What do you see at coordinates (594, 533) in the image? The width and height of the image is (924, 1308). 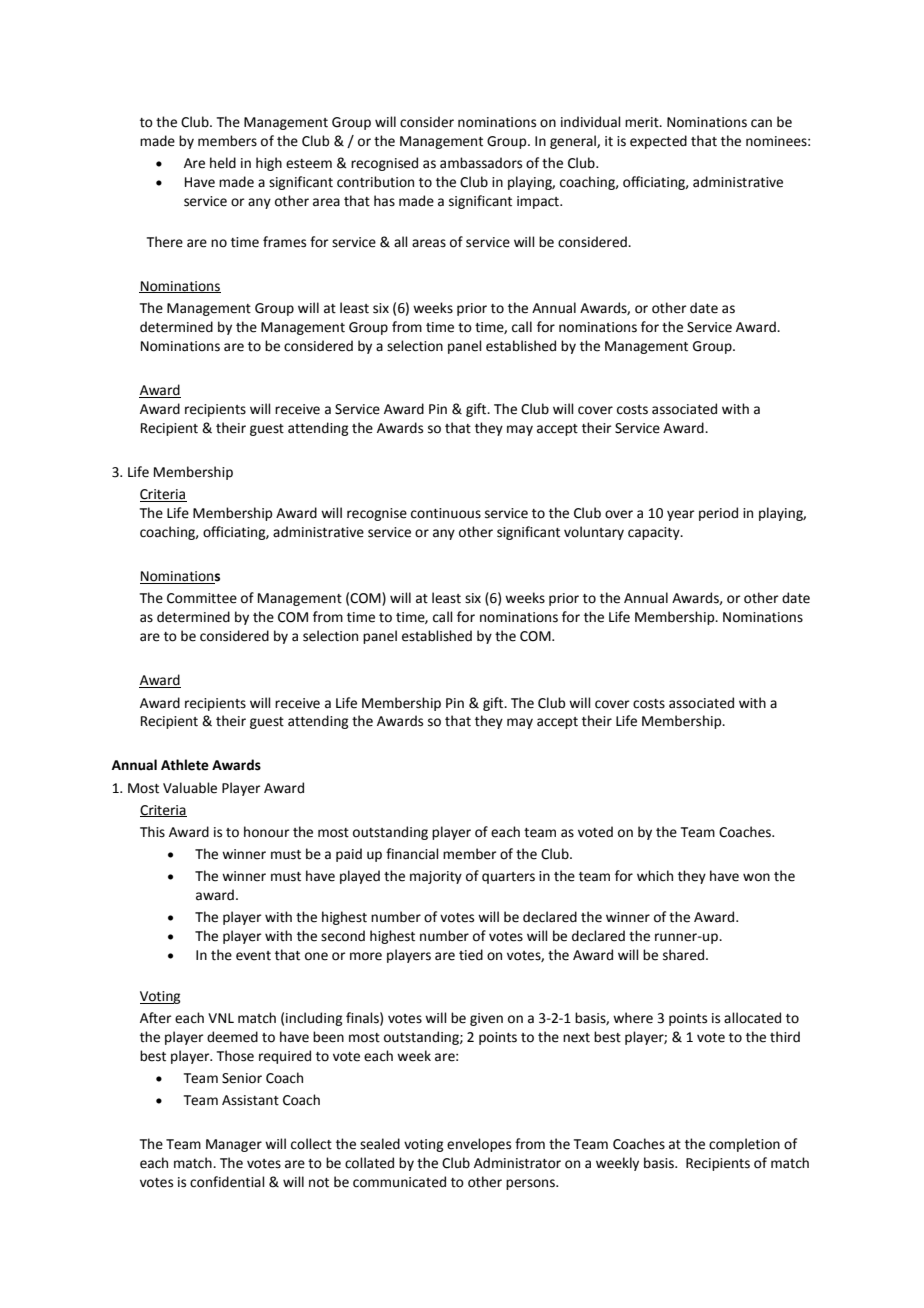 I see `voluntary` at bounding box center [594, 533].
